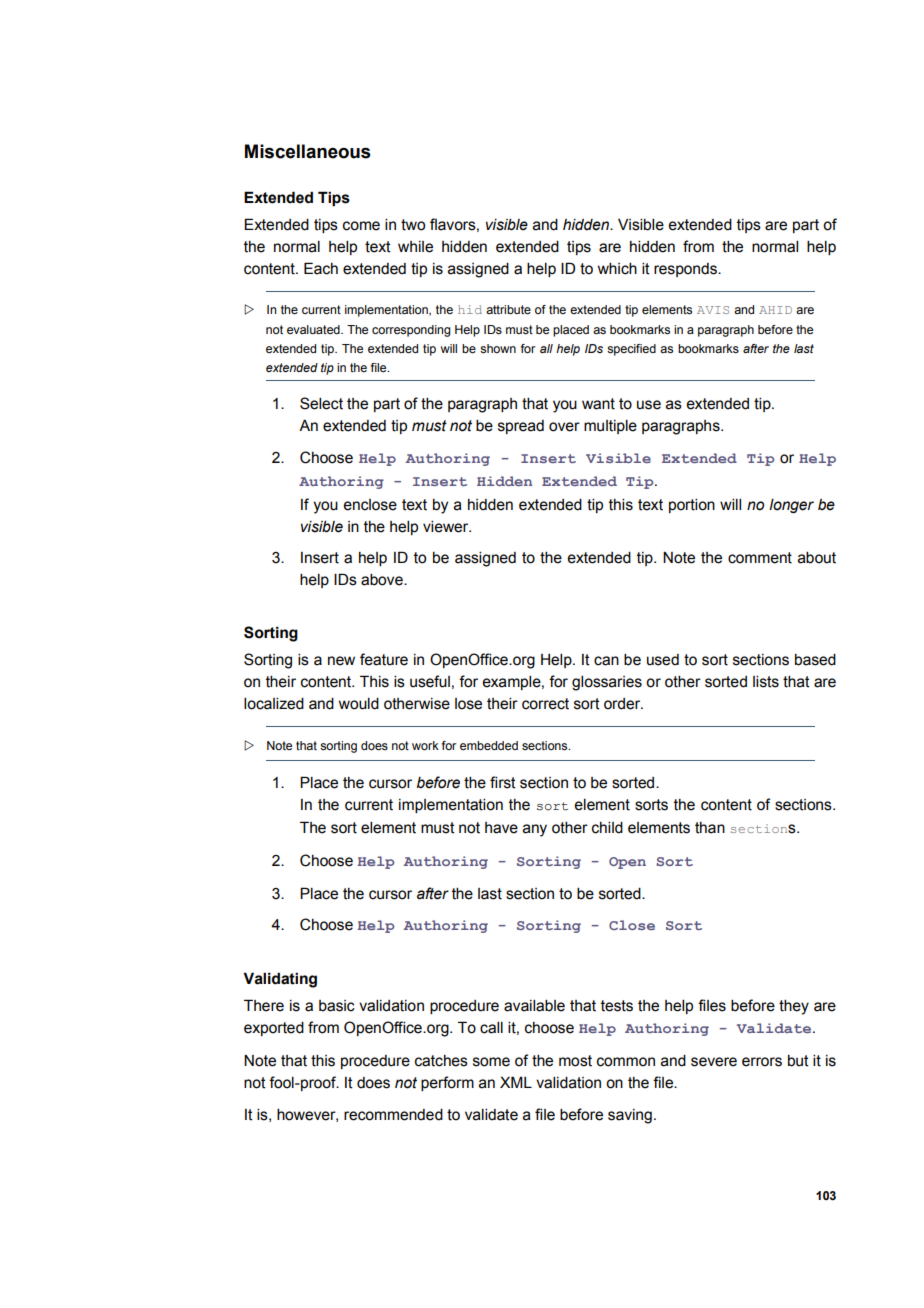  What do you see at coordinates (341, 661) in the screenshot?
I see `new` at bounding box center [341, 661].
